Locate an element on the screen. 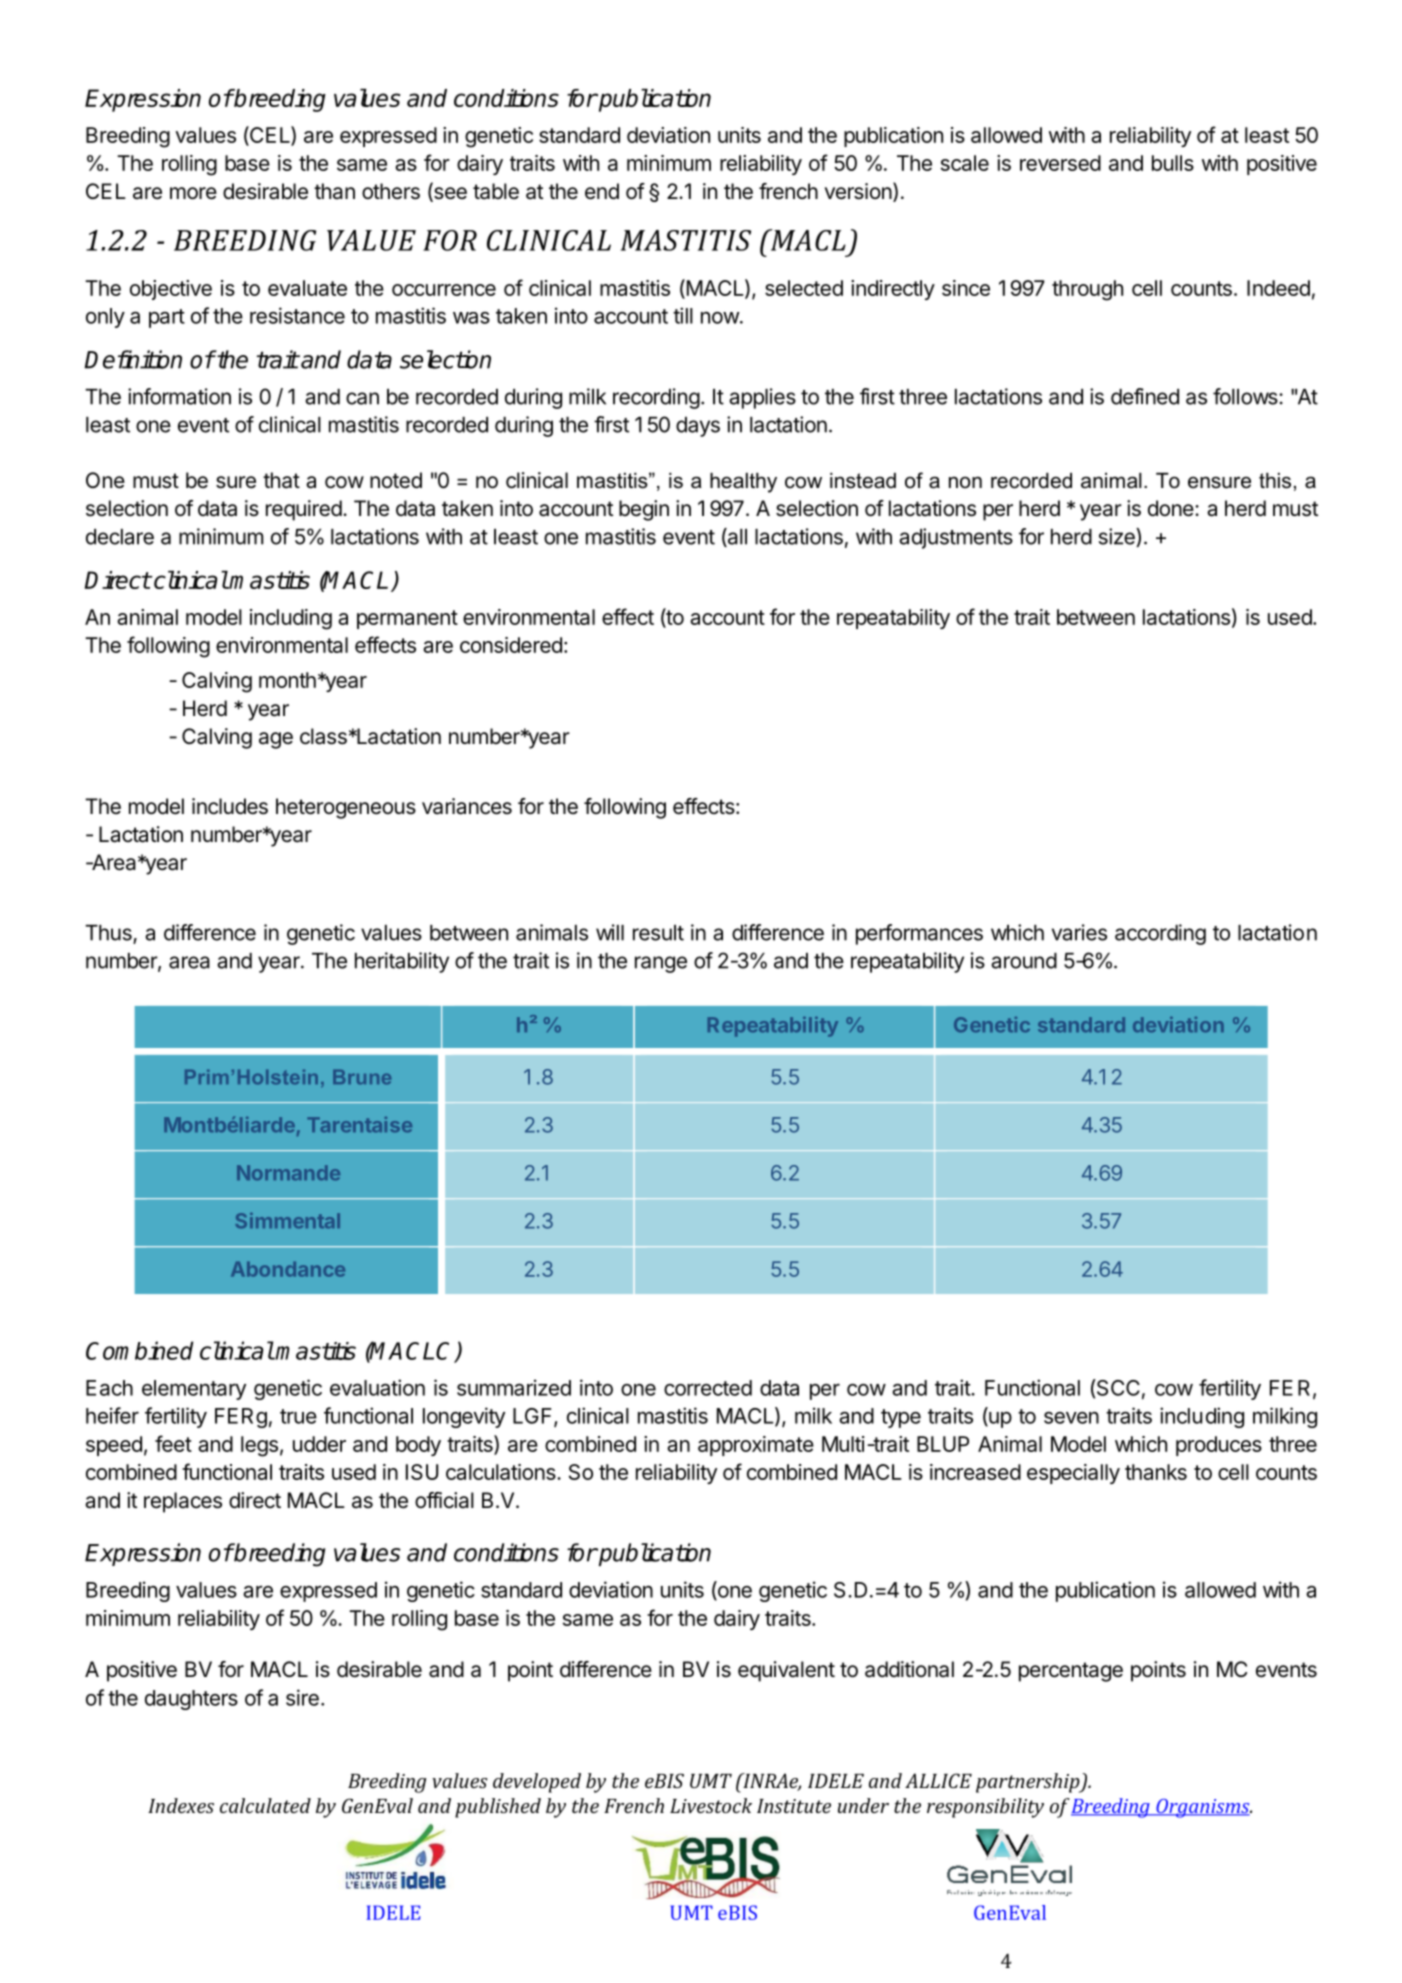 This screenshot has height=1983, width=1402. especially is located at coordinates (1073, 1474).
